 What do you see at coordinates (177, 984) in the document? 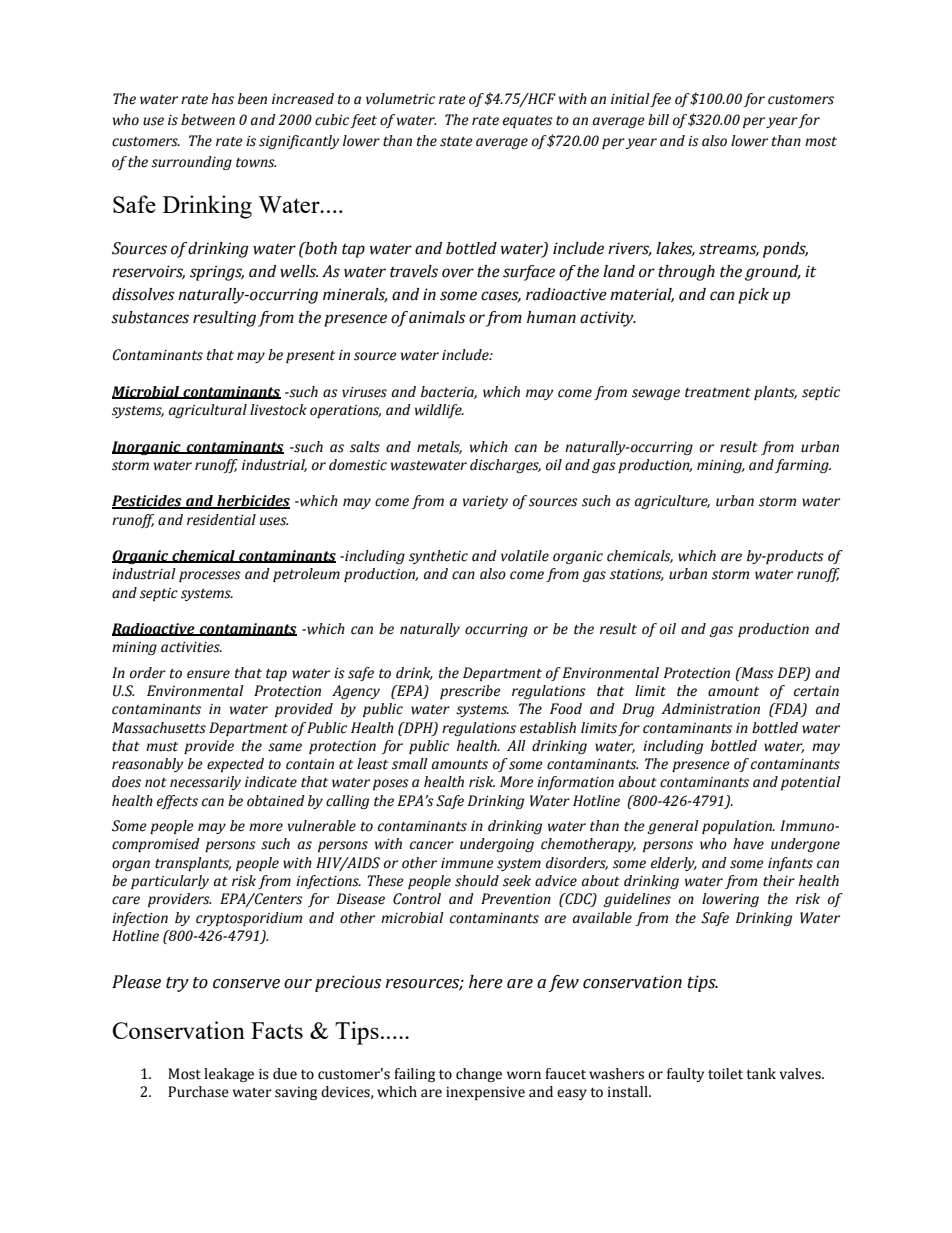
I see `try` at bounding box center [177, 984].
